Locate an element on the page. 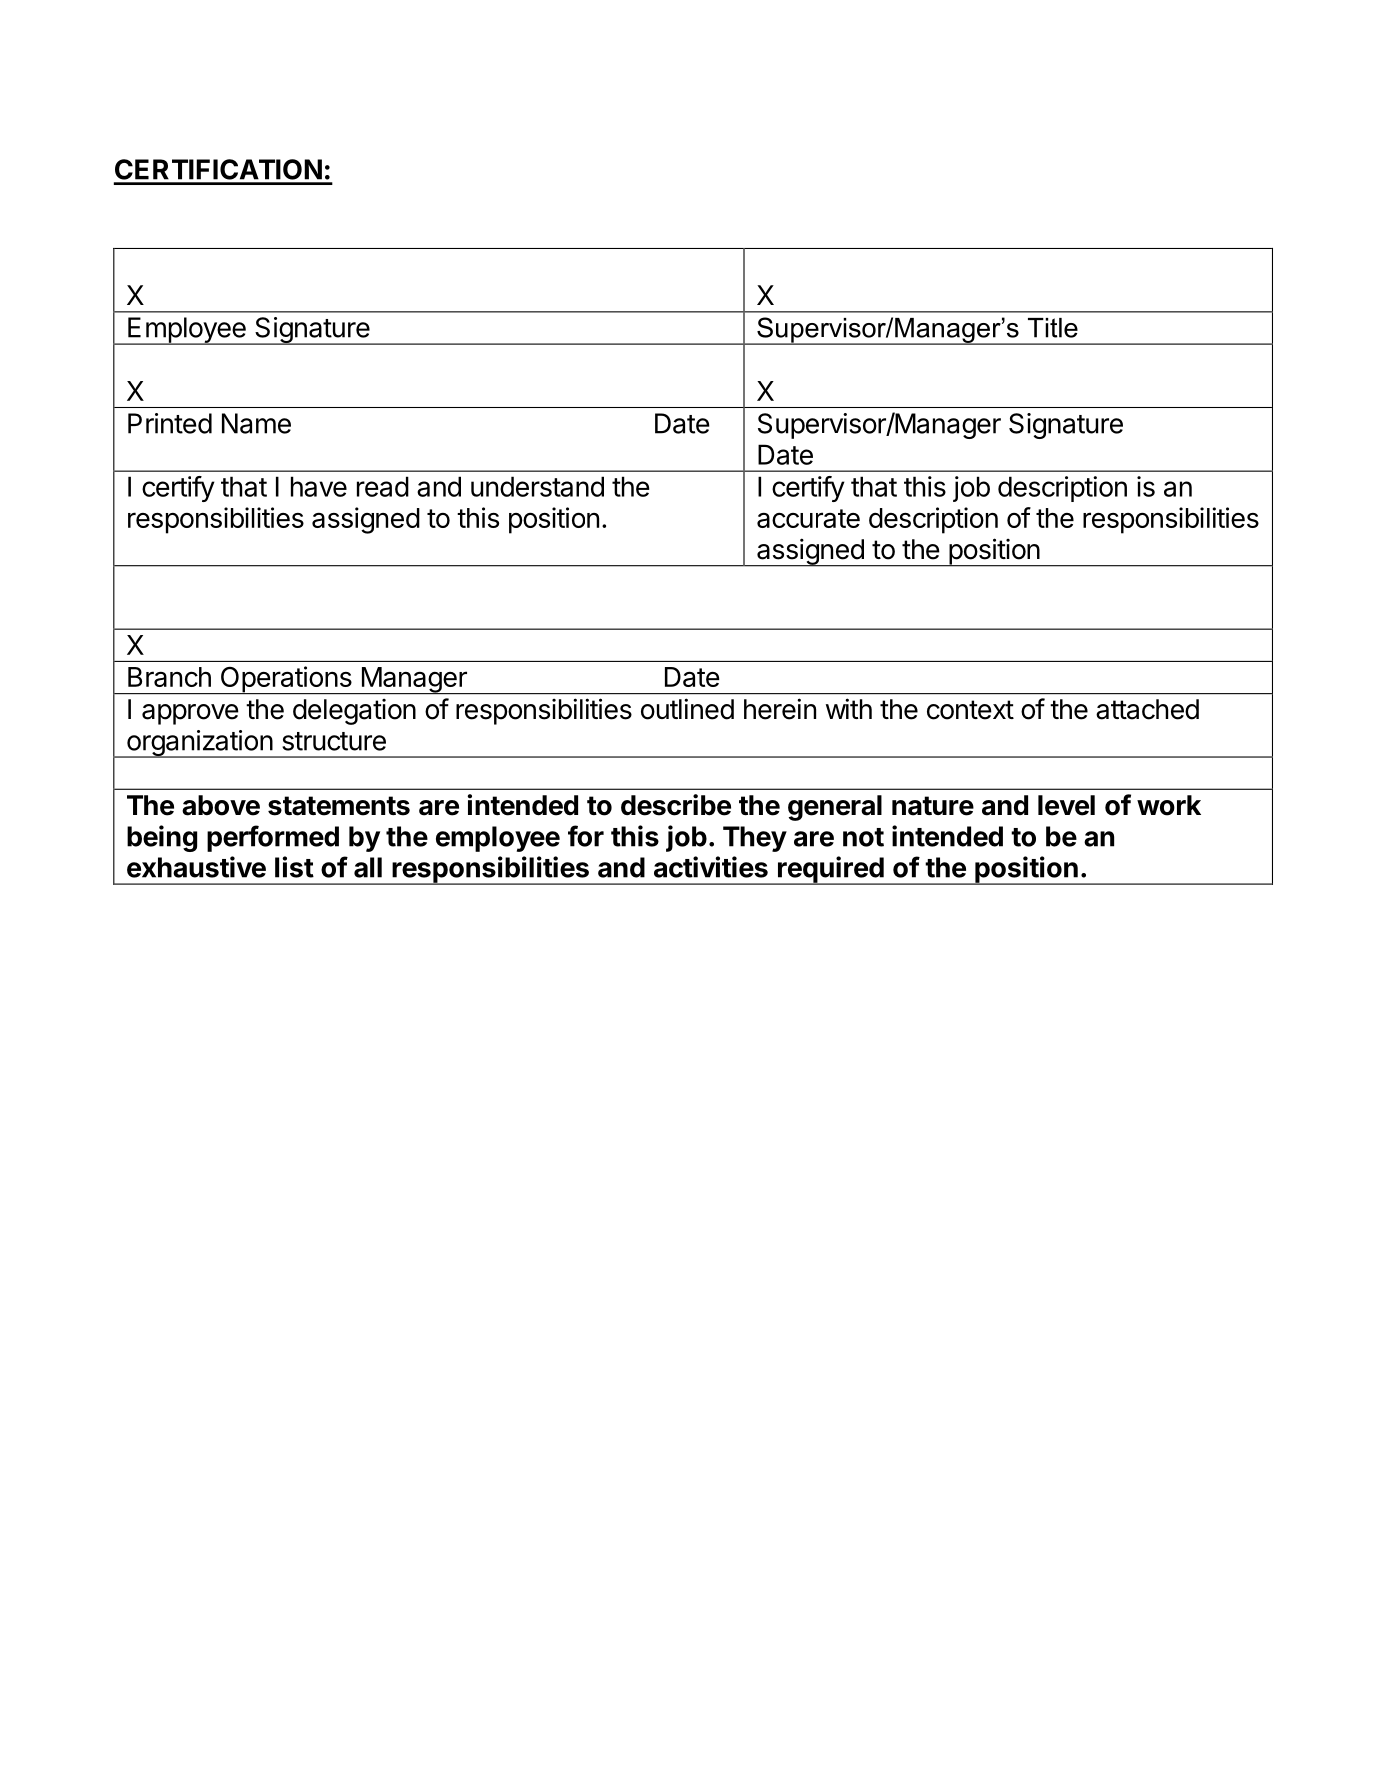  Operations is located at coordinates (286, 680).
